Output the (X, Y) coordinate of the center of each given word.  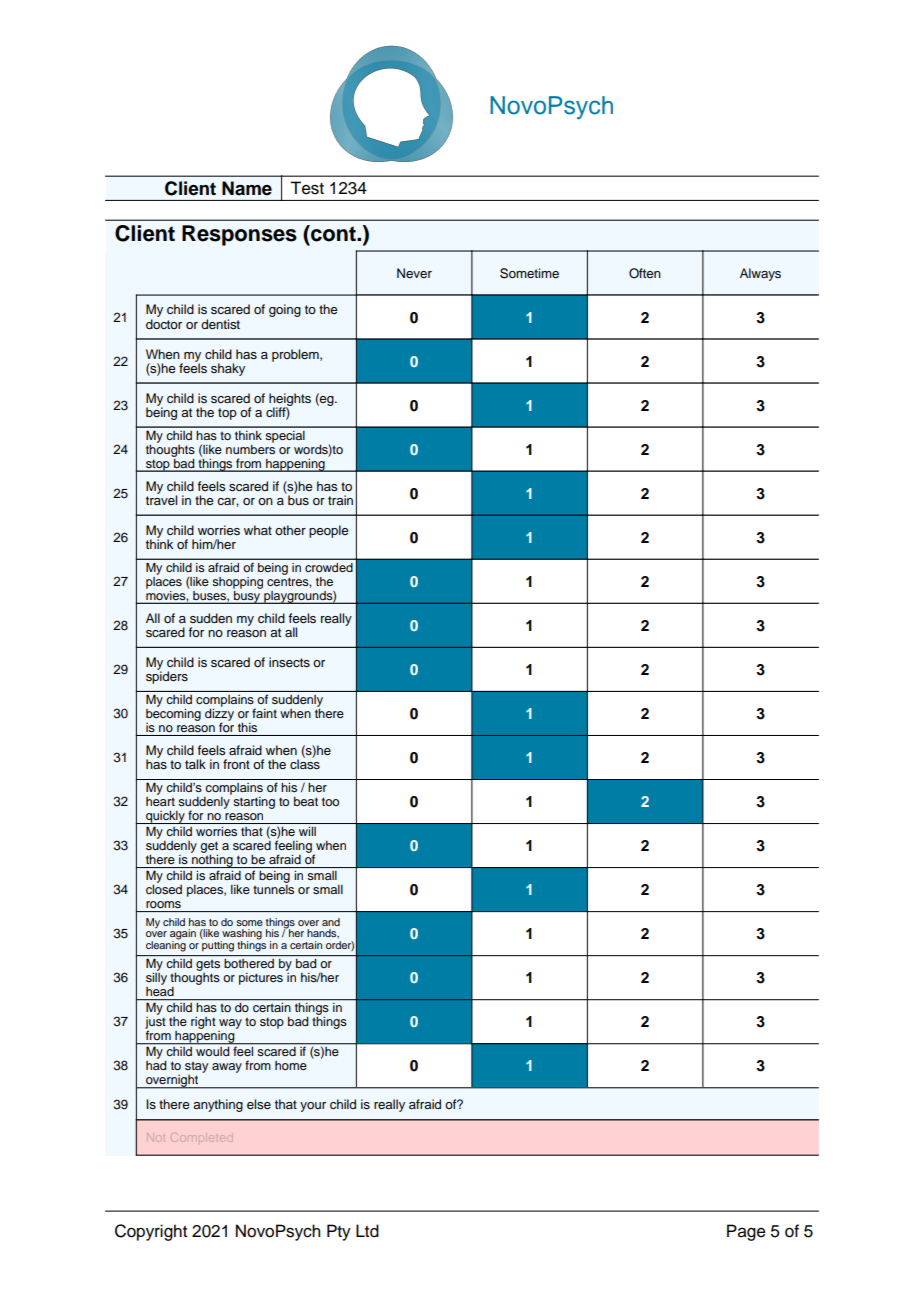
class (305, 763)
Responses (239, 235)
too (330, 801)
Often (645, 273)
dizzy (219, 714)
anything (218, 1105)
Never (414, 273)
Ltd (367, 1231)
